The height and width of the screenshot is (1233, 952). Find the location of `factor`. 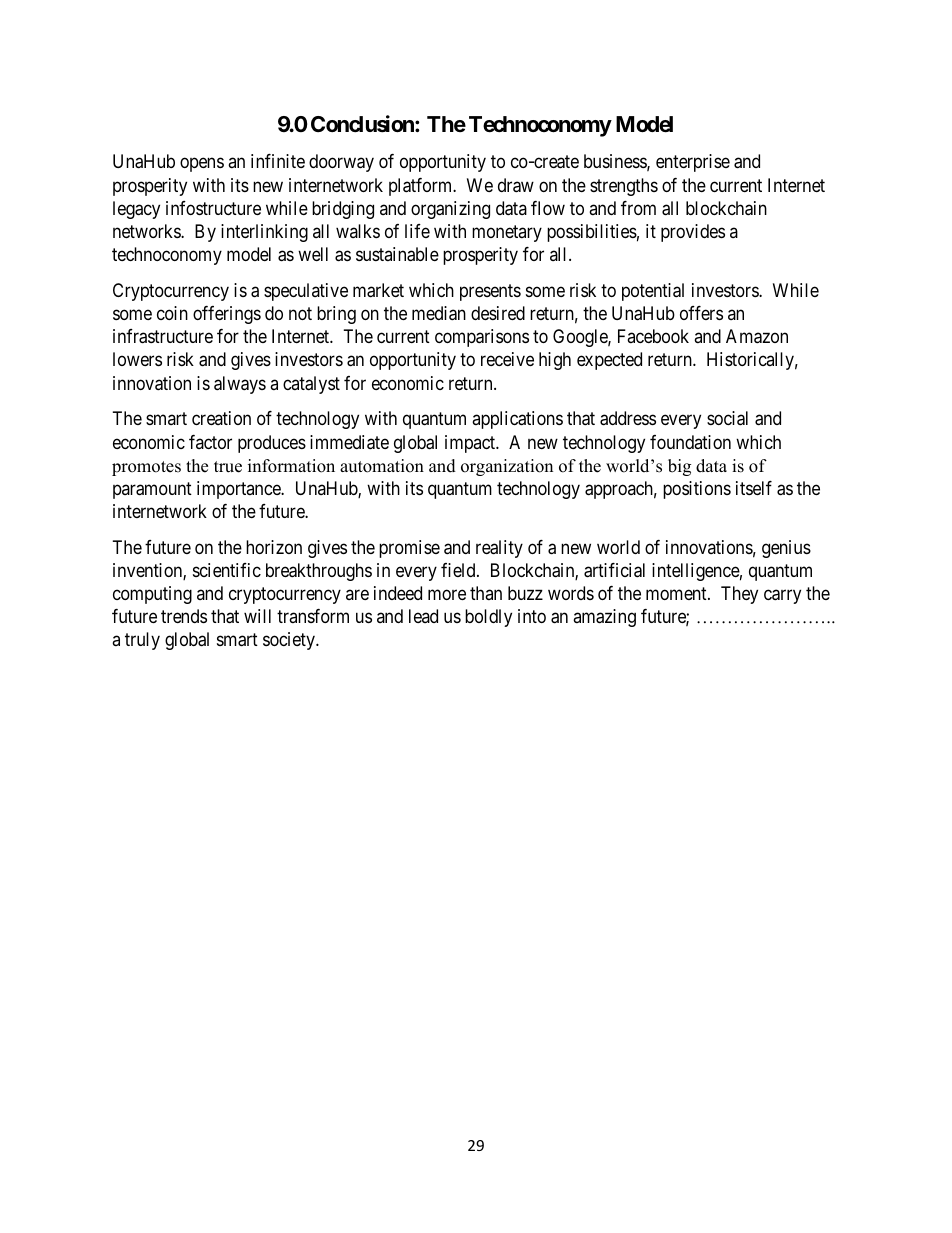

factor is located at coordinates (210, 442).
